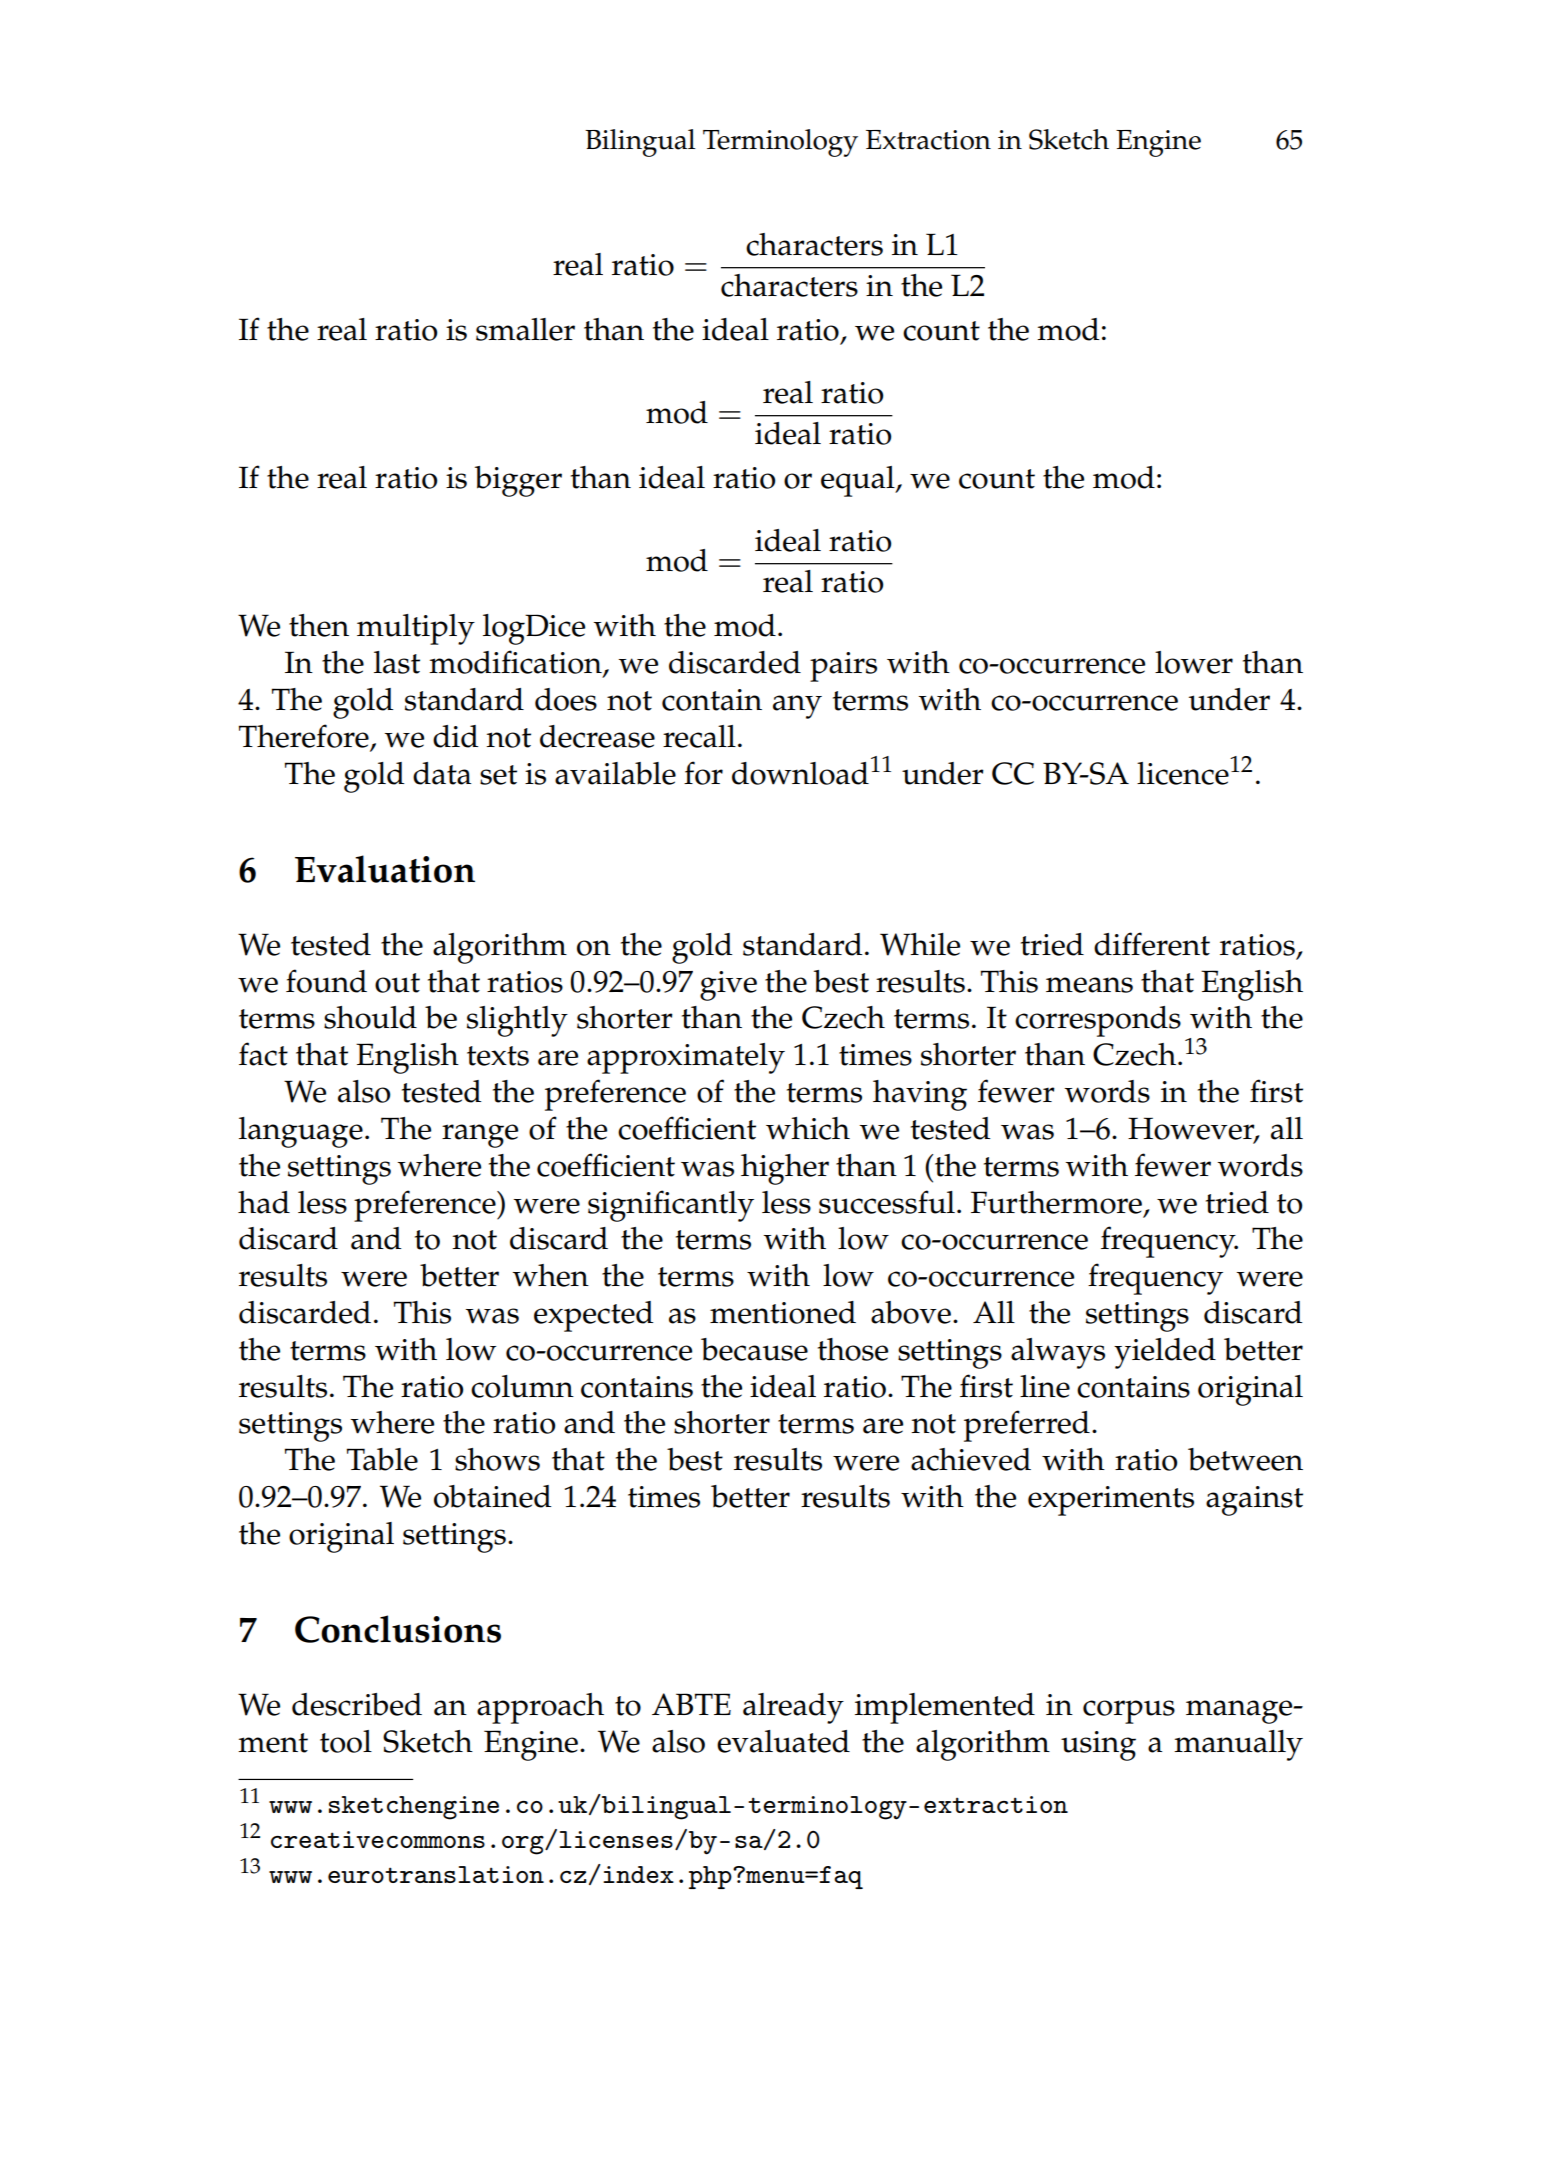 Image resolution: width=1542 pixels, height=2181 pixels. I want to click on described, so click(357, 1704).
